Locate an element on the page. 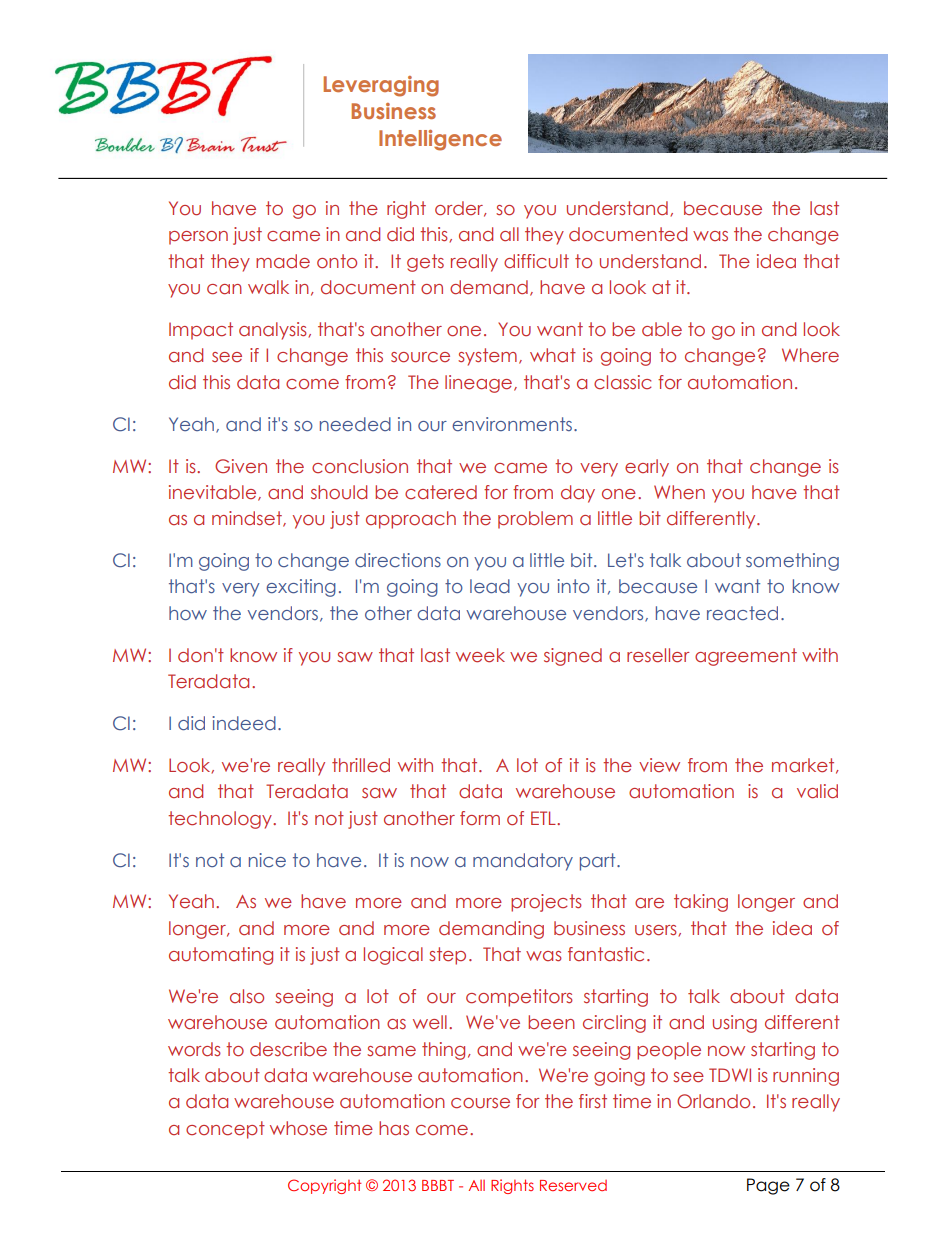 The height and width of the image is (1233, 952). form is located at coordinates (480, 818).
